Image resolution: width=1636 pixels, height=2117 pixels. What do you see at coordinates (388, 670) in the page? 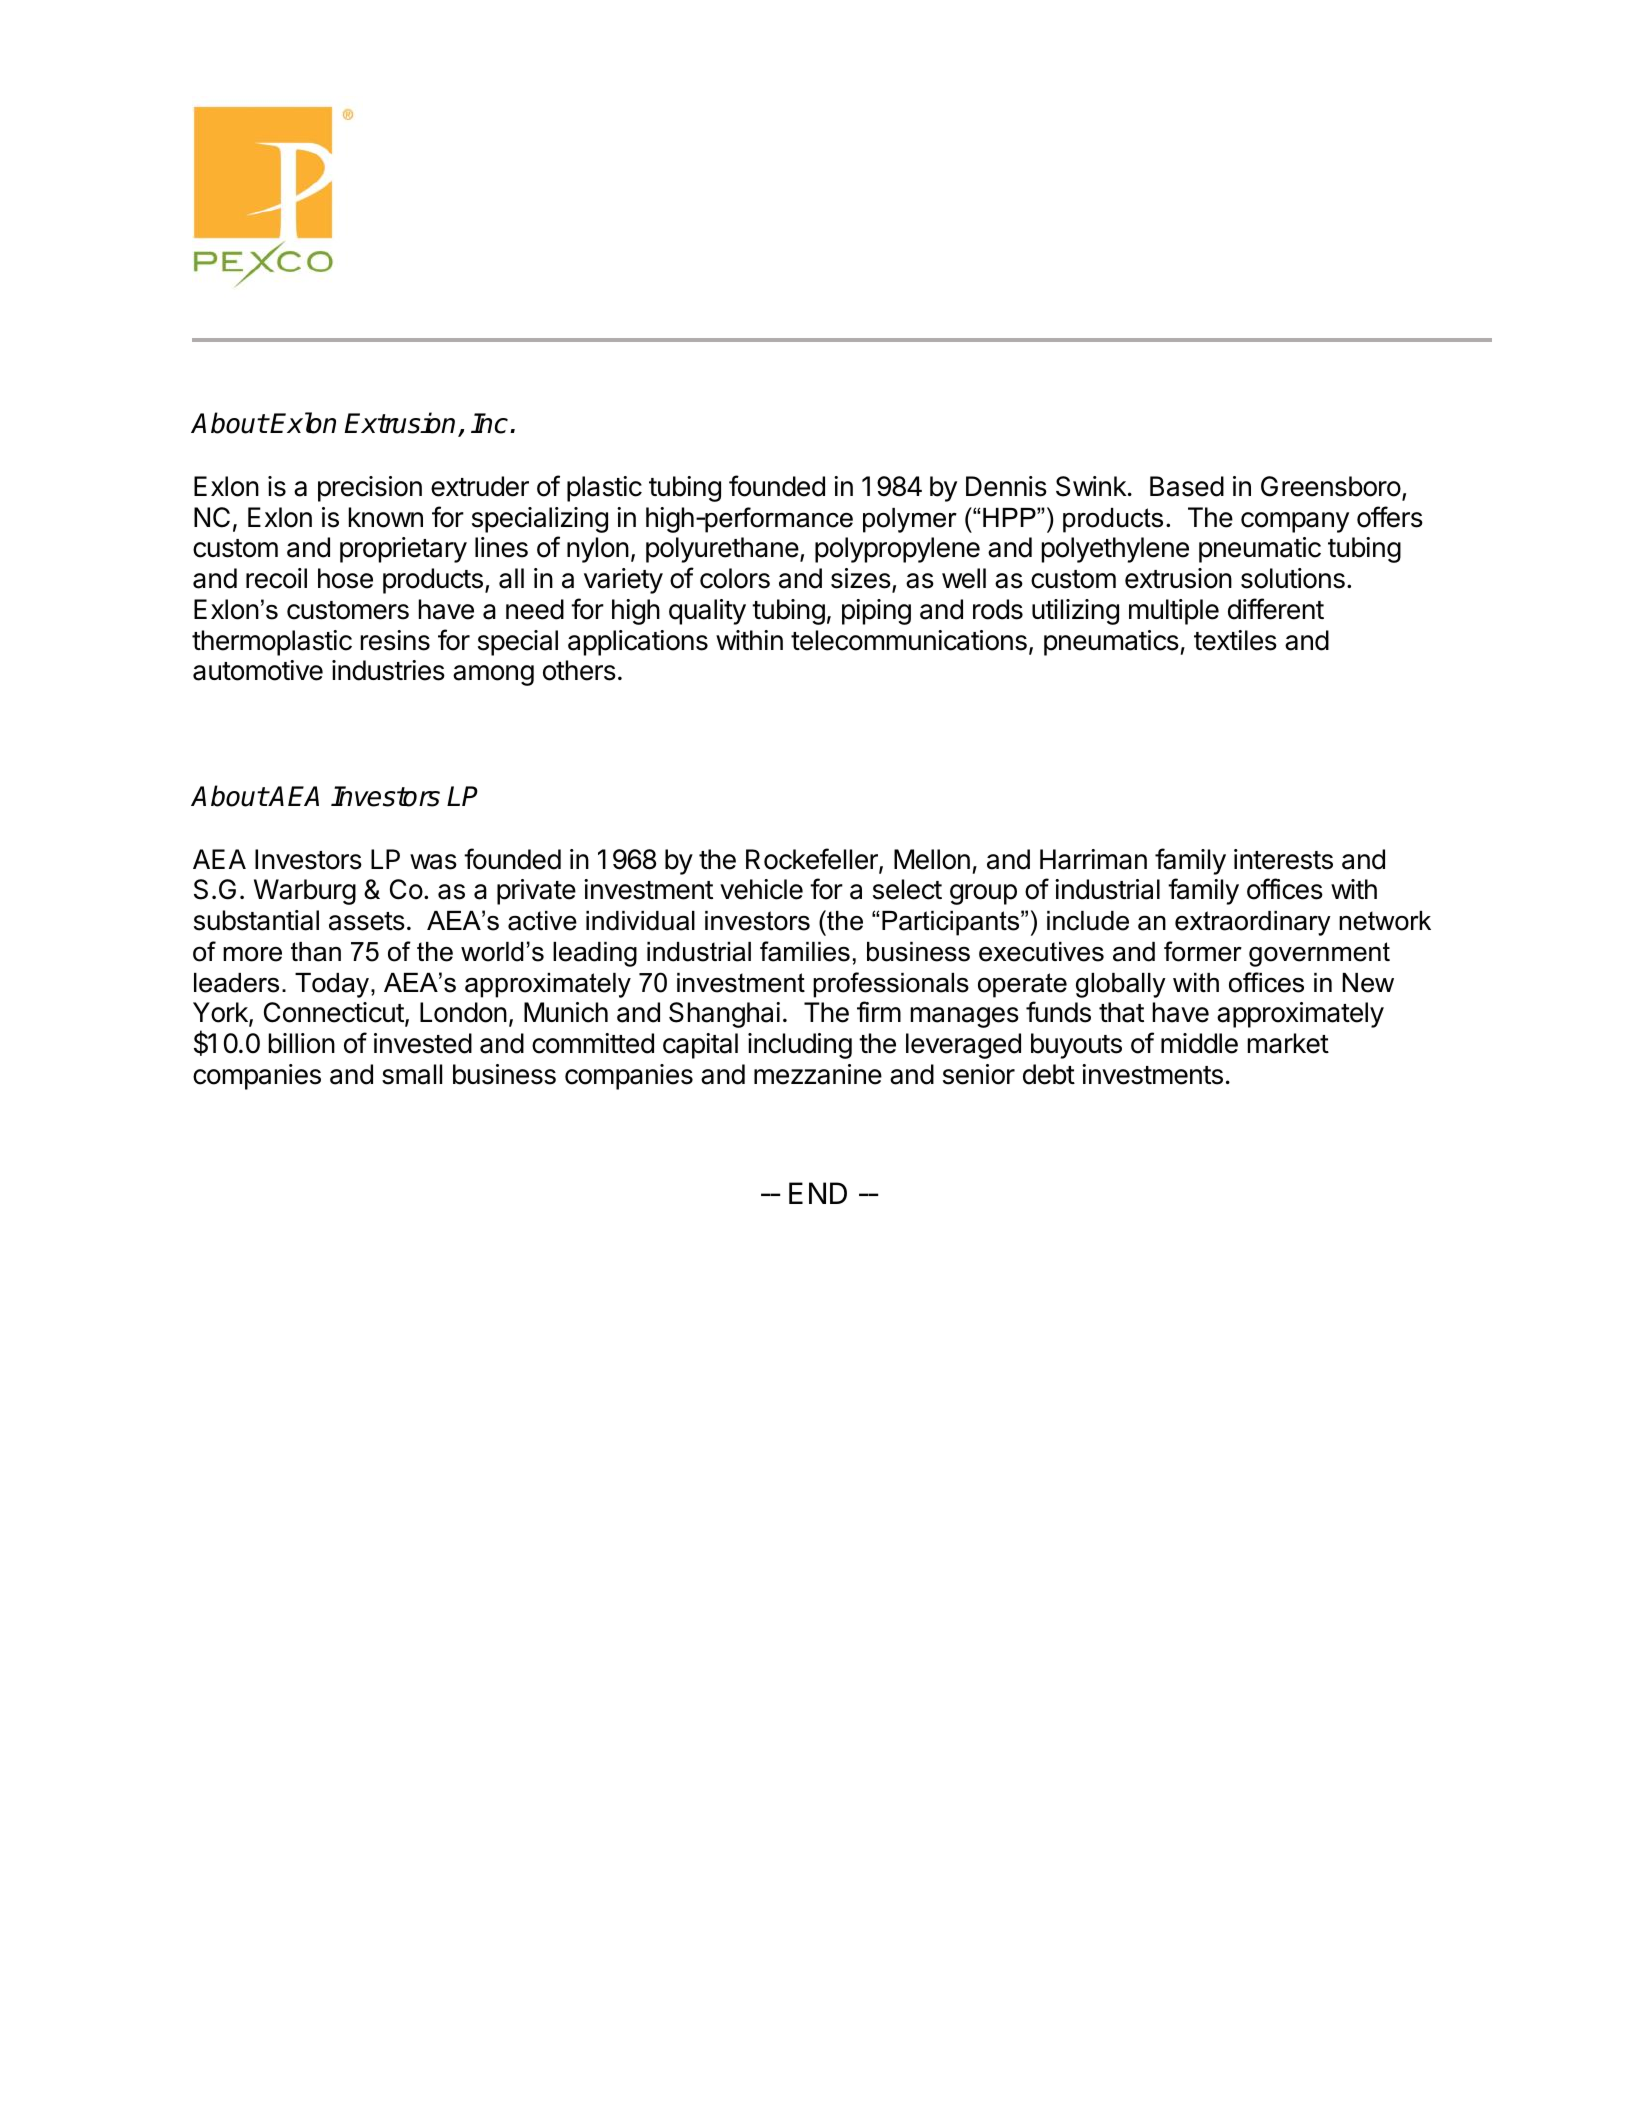
I see `industries` at bounding box center [388, 670].
